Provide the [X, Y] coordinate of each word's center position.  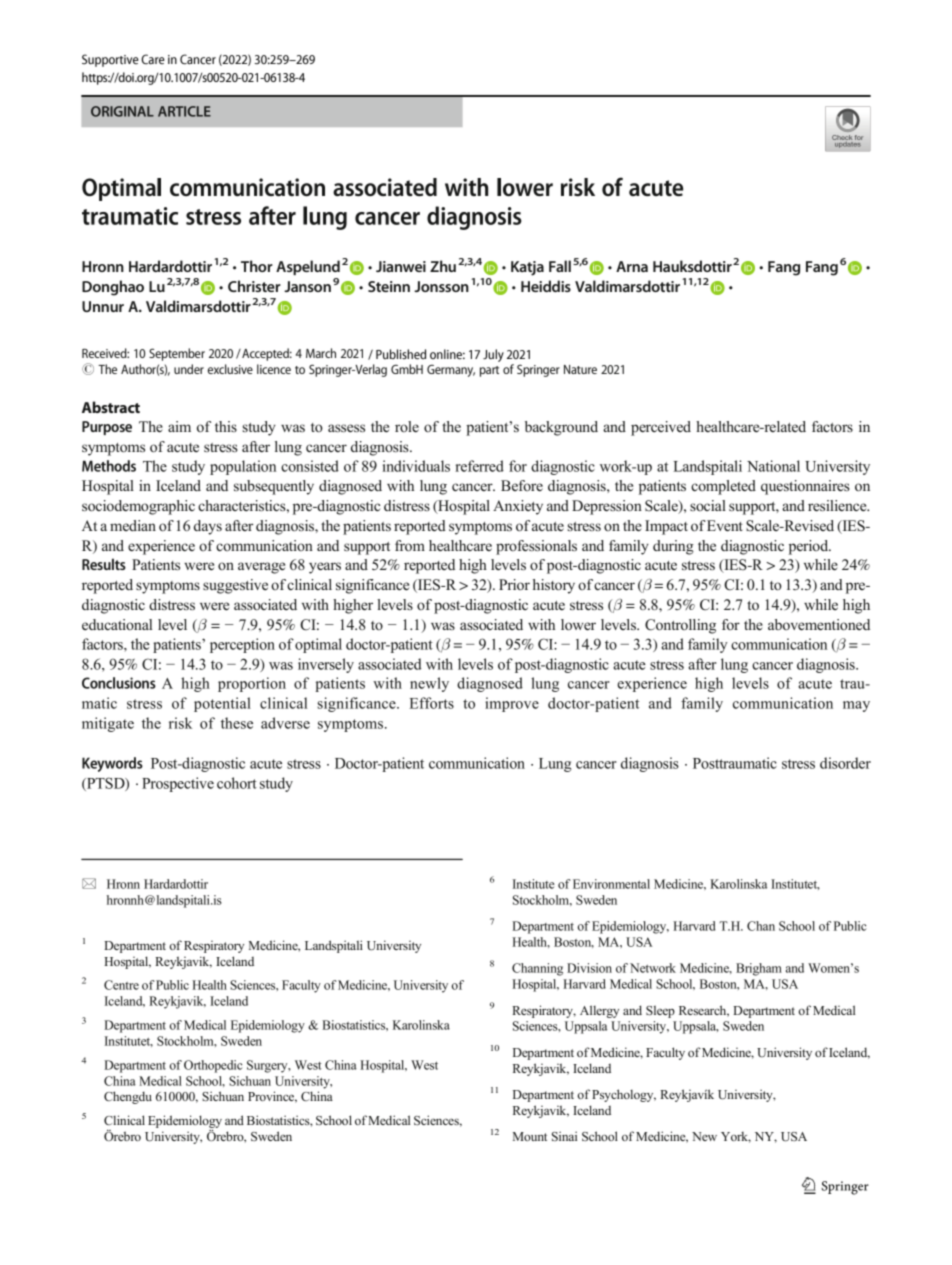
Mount [530, 1136]
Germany [451, 371]
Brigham [759, 969]
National [773, 466]
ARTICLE [184, 111]
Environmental [611, 884]
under [189, 369]
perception [242, 645]
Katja [527, 268]
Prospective [178, 784]
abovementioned [819, 625]
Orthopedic [213, 1066]
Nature [580, 369]
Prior [514, 584]
